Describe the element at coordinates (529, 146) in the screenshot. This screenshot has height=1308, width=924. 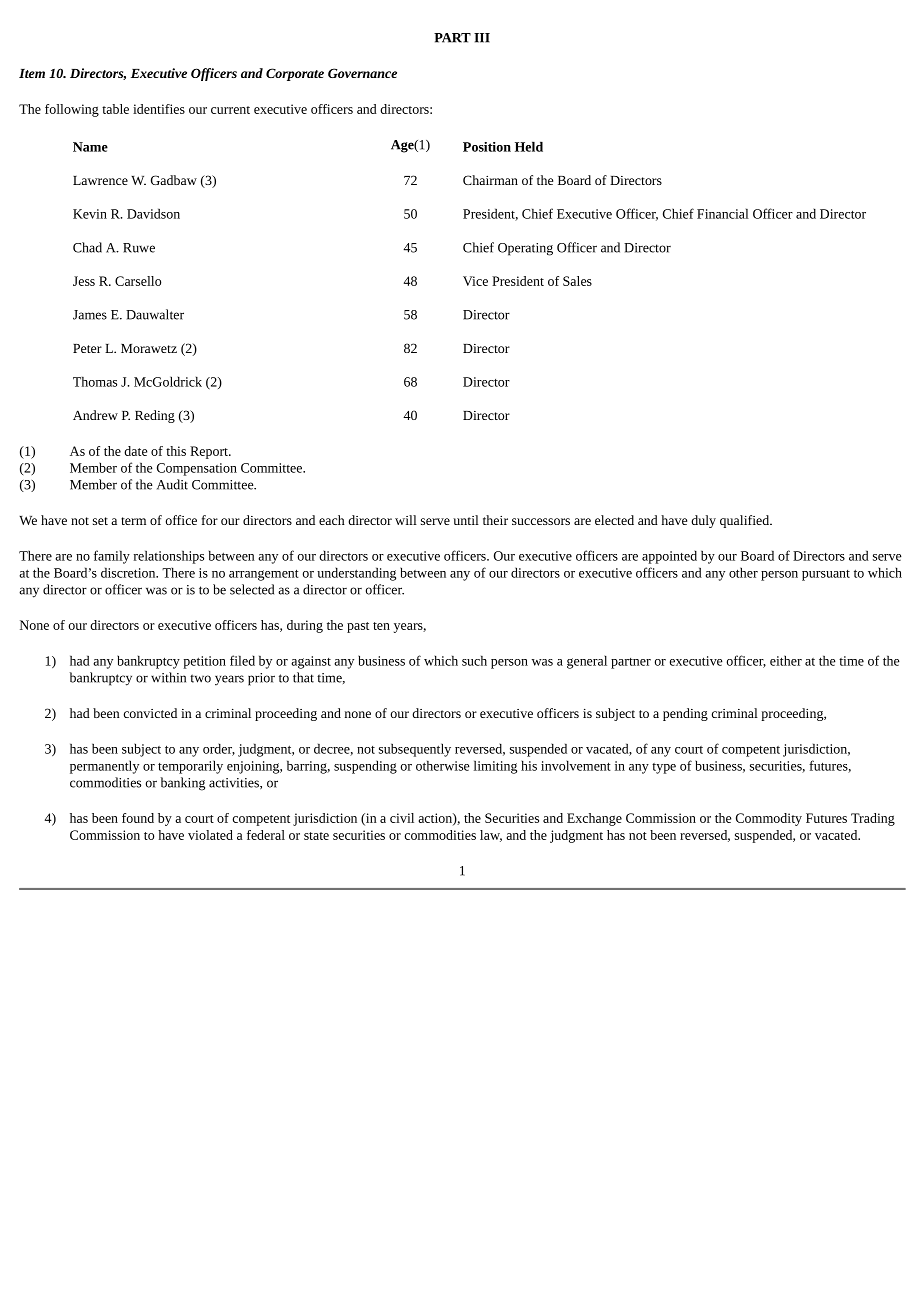
I see `Held` at that location.
